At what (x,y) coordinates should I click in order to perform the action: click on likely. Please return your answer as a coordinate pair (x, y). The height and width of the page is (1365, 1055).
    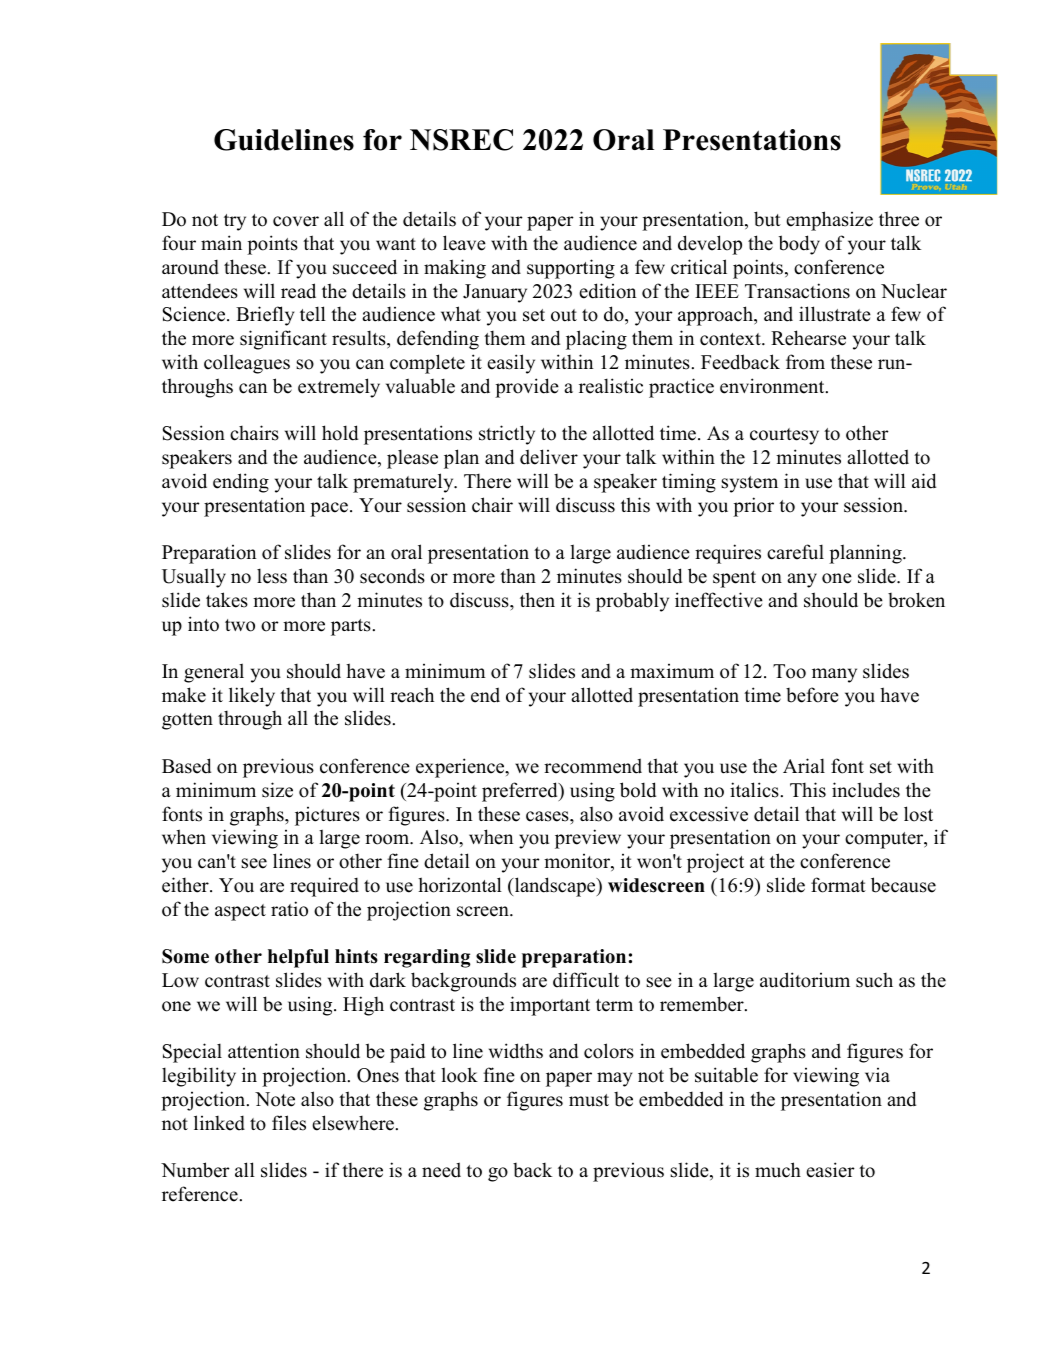
    Looking at the image, I should click on (252, 697).
